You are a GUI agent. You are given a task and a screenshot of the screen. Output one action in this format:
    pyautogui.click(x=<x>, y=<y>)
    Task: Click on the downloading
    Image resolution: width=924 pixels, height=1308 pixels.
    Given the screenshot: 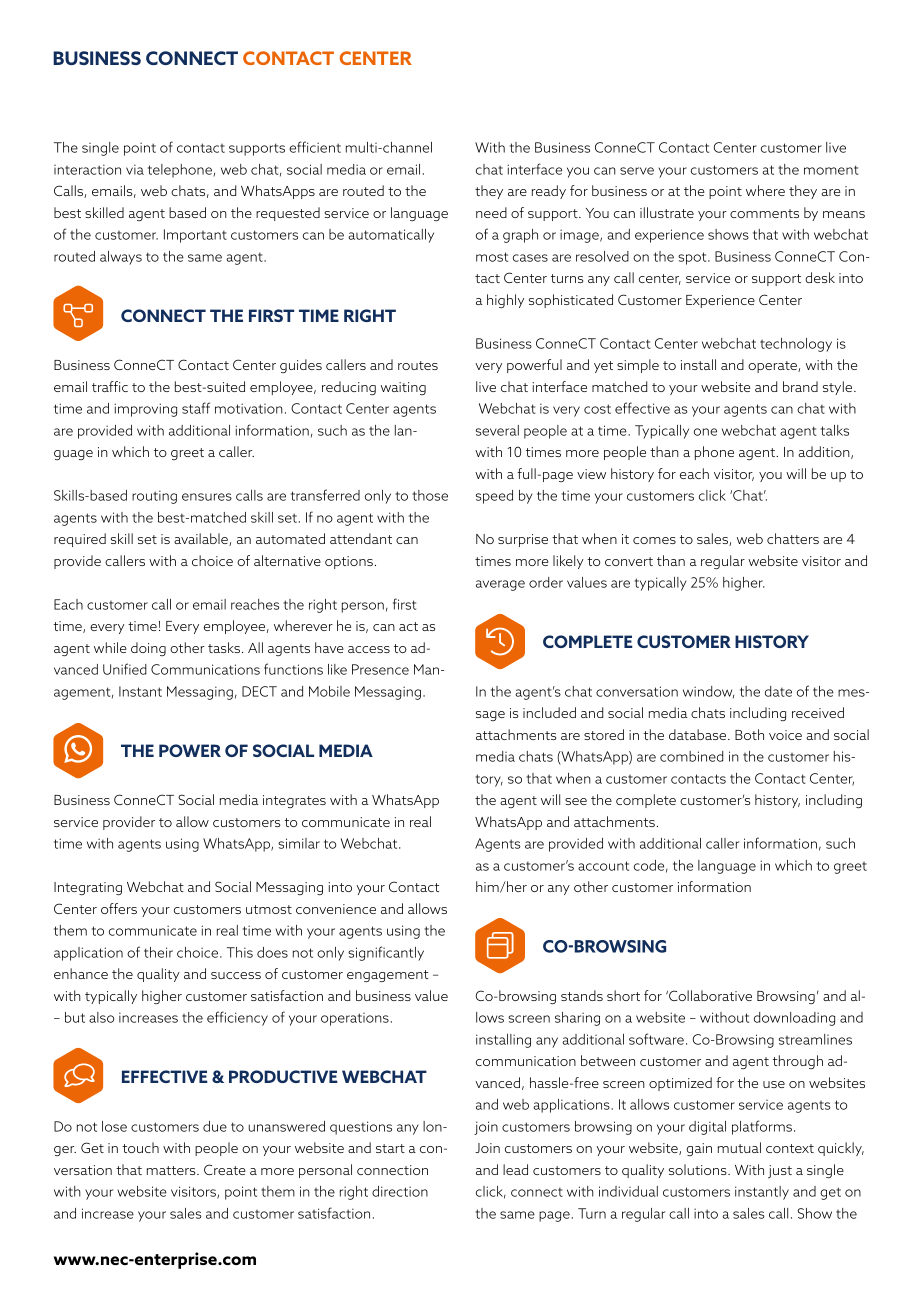 What is the action you would take?
    pyautogui.click(x=794, y=1019)
